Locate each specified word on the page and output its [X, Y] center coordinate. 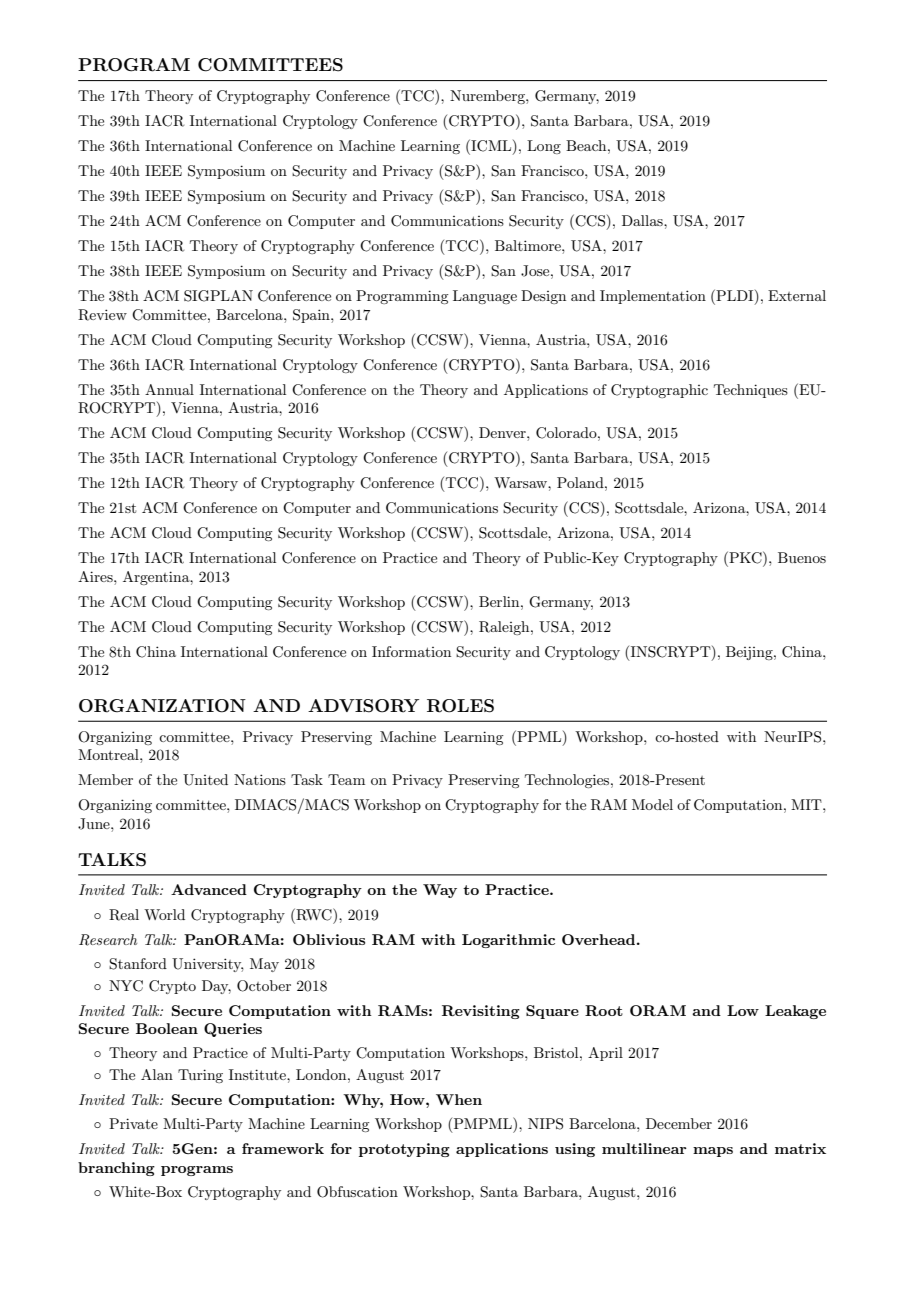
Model [652, 804]
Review [102, 315]
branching [116, 1169]
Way [440, 891]
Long [544, 147]
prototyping [404, 1150]
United [205, 780]
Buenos [802, 557]
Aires [96, 576]
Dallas [643, 220]
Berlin [500, 601]
